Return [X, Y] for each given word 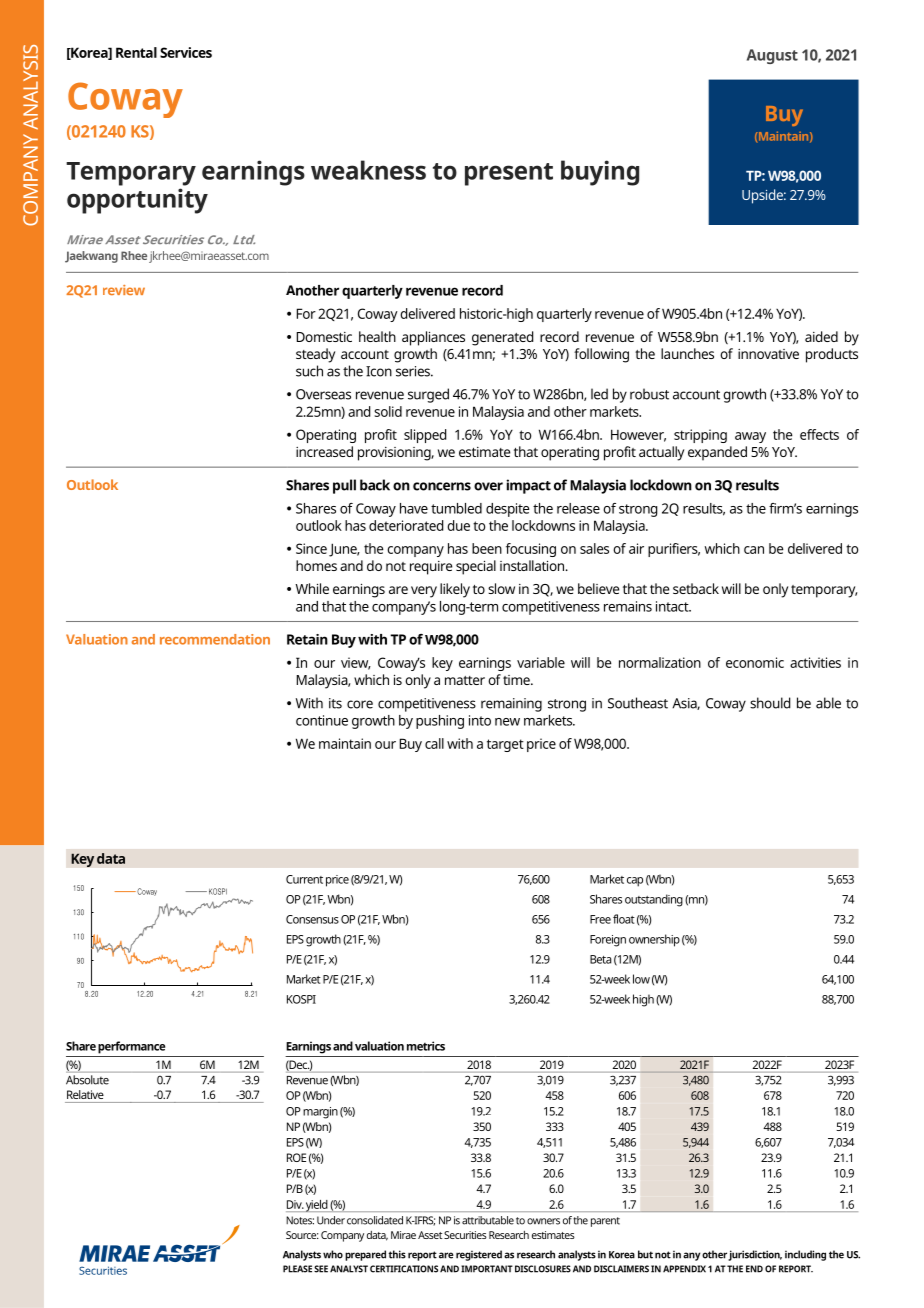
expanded [717, 453]
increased [324, 451]
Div [295, 1204]
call [434, 743]
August [772, 56]
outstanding [654, 900]
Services [186, 52]
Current [304, 879]
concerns [442, 486]
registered [479, 1255]
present [509, 174]
